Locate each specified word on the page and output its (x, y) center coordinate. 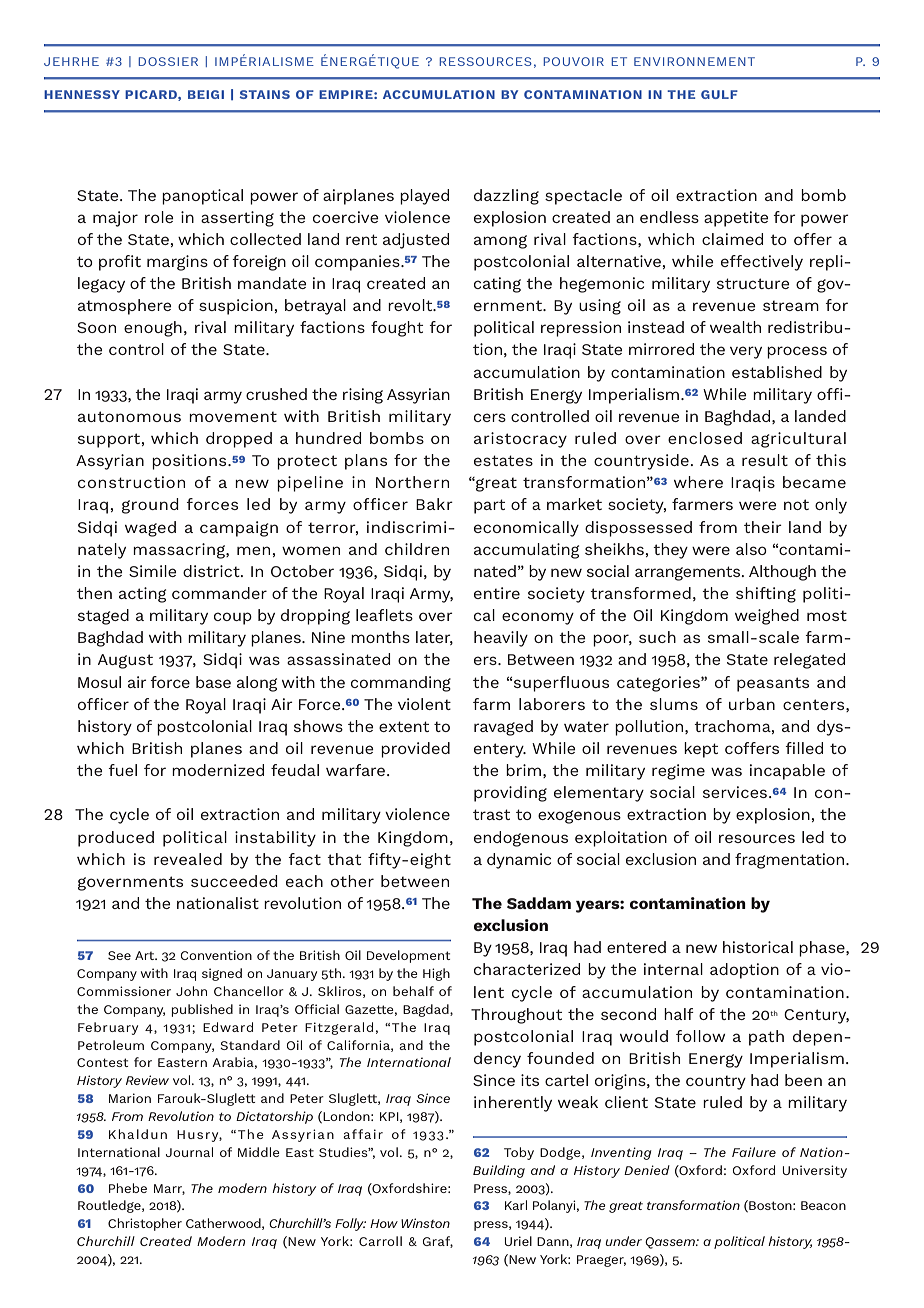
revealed (188, 859)
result (765, 460)
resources (757, 838)
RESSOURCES (486, 61)
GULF (719, 94)
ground (150, 506)
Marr (169, 1189)
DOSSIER (168, 61)
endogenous (521, 839)
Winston (425, 1223)
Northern (412, 482)
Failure (754, 1152)
